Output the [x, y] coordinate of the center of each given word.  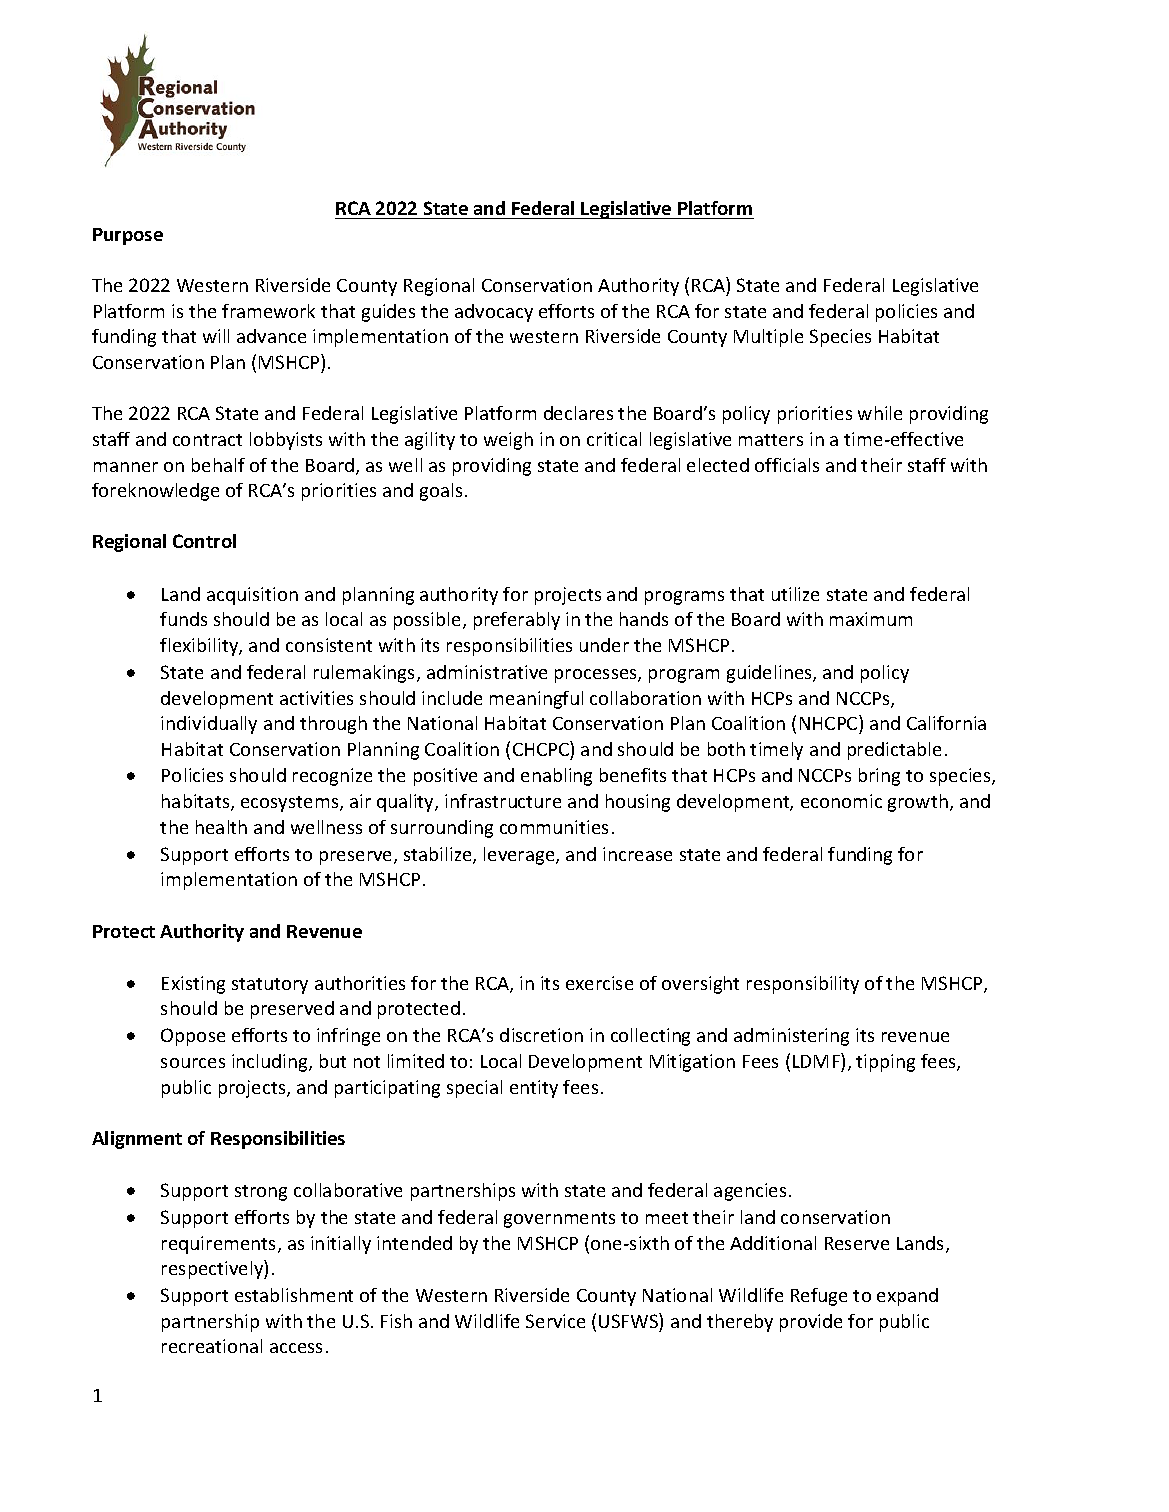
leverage [520, 856]
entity [534, 1089]
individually [209, 725]
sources [193, 1063]
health [221, 827]
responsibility [803, 985]
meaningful [536, 700]
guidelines [770, 674]
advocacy [494, 313]
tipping [885, 1063]
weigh [508, 441]
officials [787, 465]
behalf [218, 465]
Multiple [768, 338]
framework [268, 311]
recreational [212, 1346]
